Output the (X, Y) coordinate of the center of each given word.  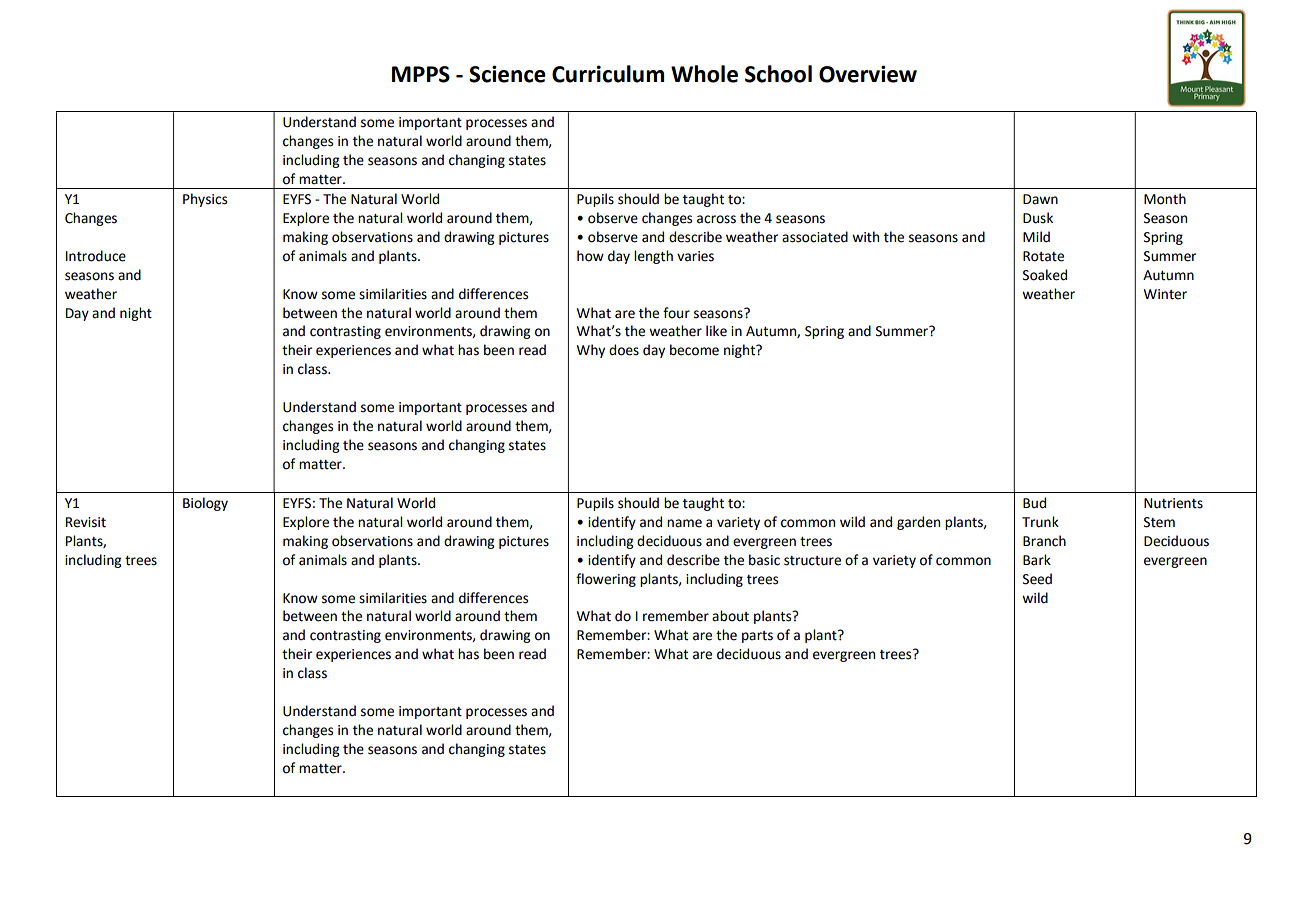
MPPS (421, 74)
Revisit (86, 522)
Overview (868, 74)
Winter (1165, 294)
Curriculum (608, 74)
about (730, 616)
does (624, 350)
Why (591, 351)
